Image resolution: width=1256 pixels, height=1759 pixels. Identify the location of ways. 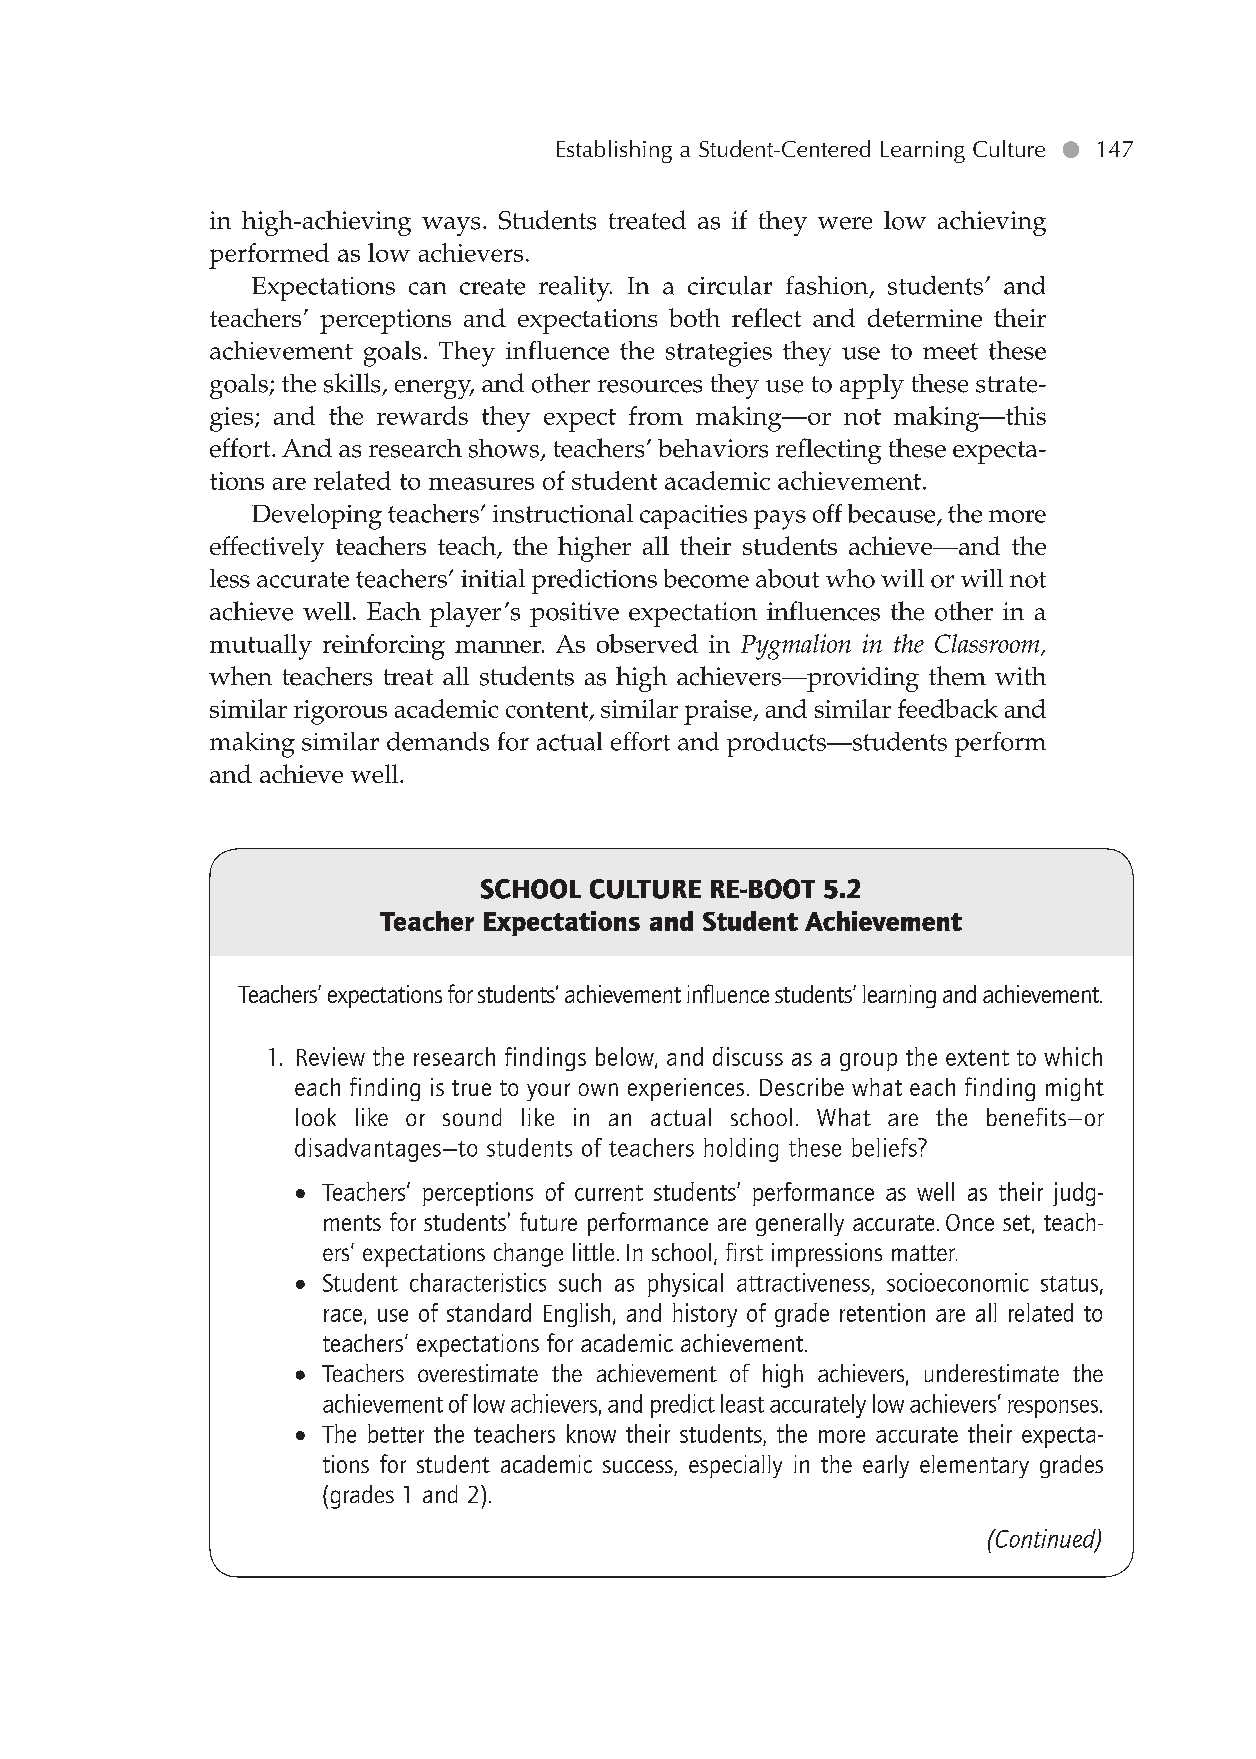
(451, 226).
